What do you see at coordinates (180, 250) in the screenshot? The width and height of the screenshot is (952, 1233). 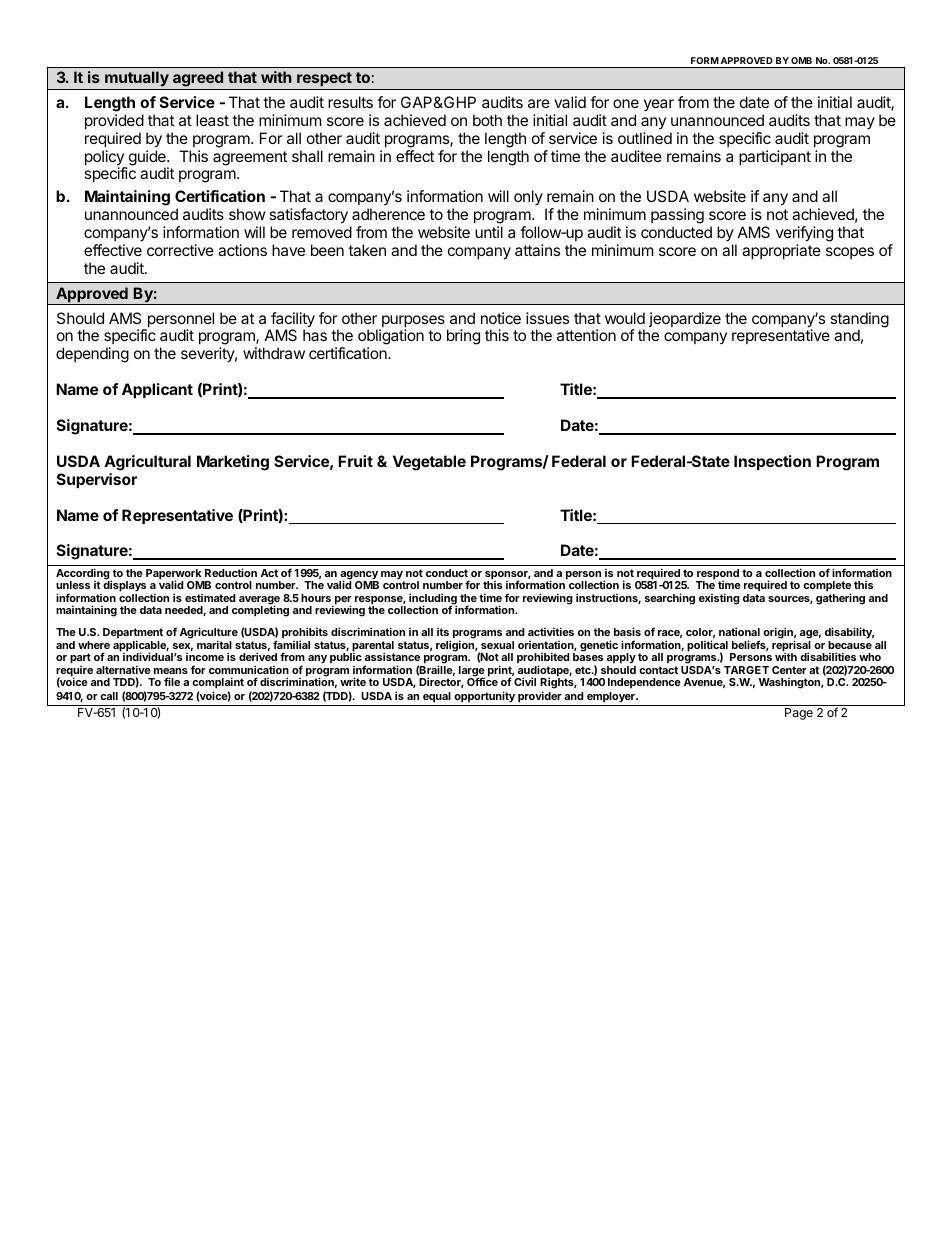 I see `corrective` at bounding box center [180, 250].
